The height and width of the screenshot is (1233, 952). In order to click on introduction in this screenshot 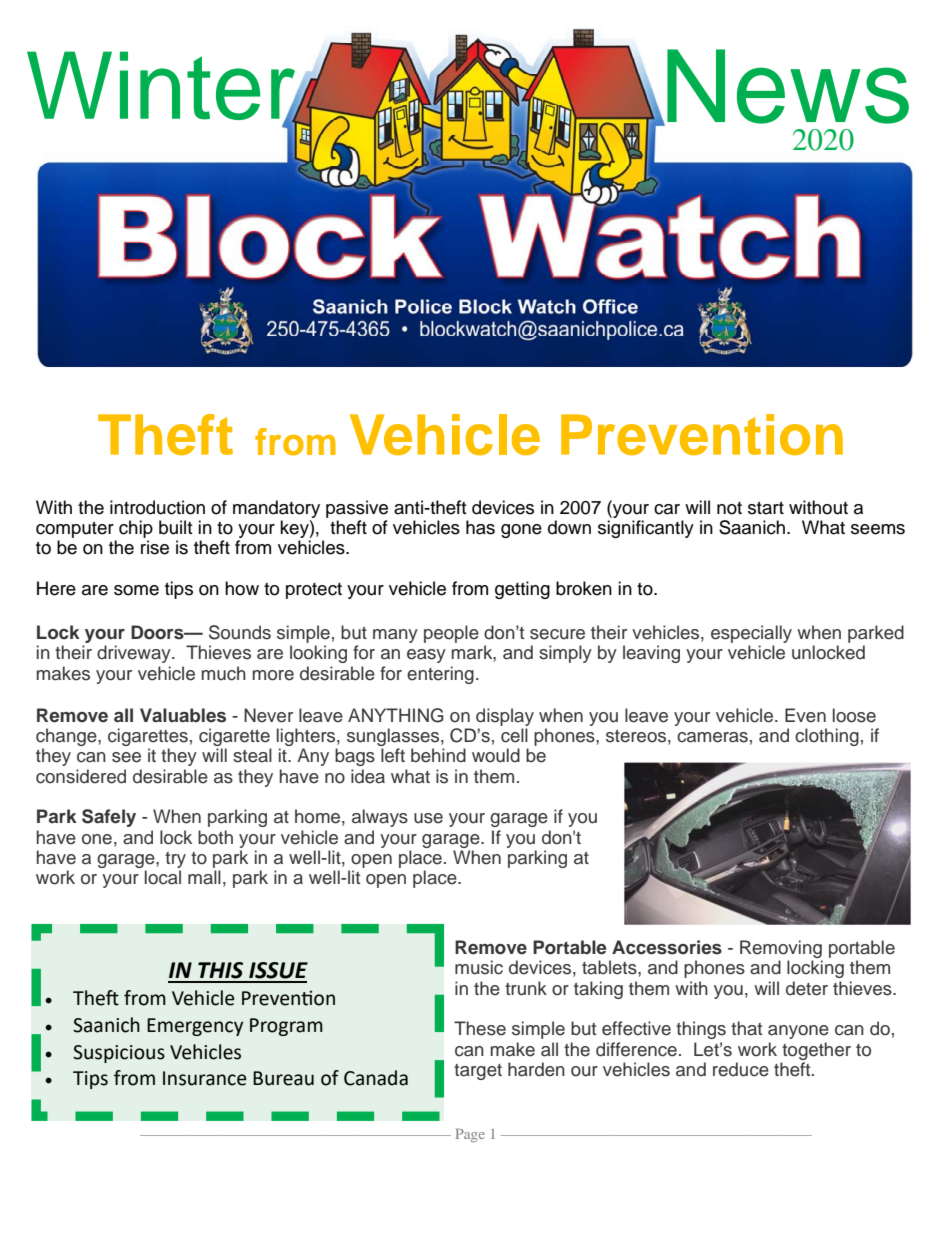, I will do `click(157, 507)`.
